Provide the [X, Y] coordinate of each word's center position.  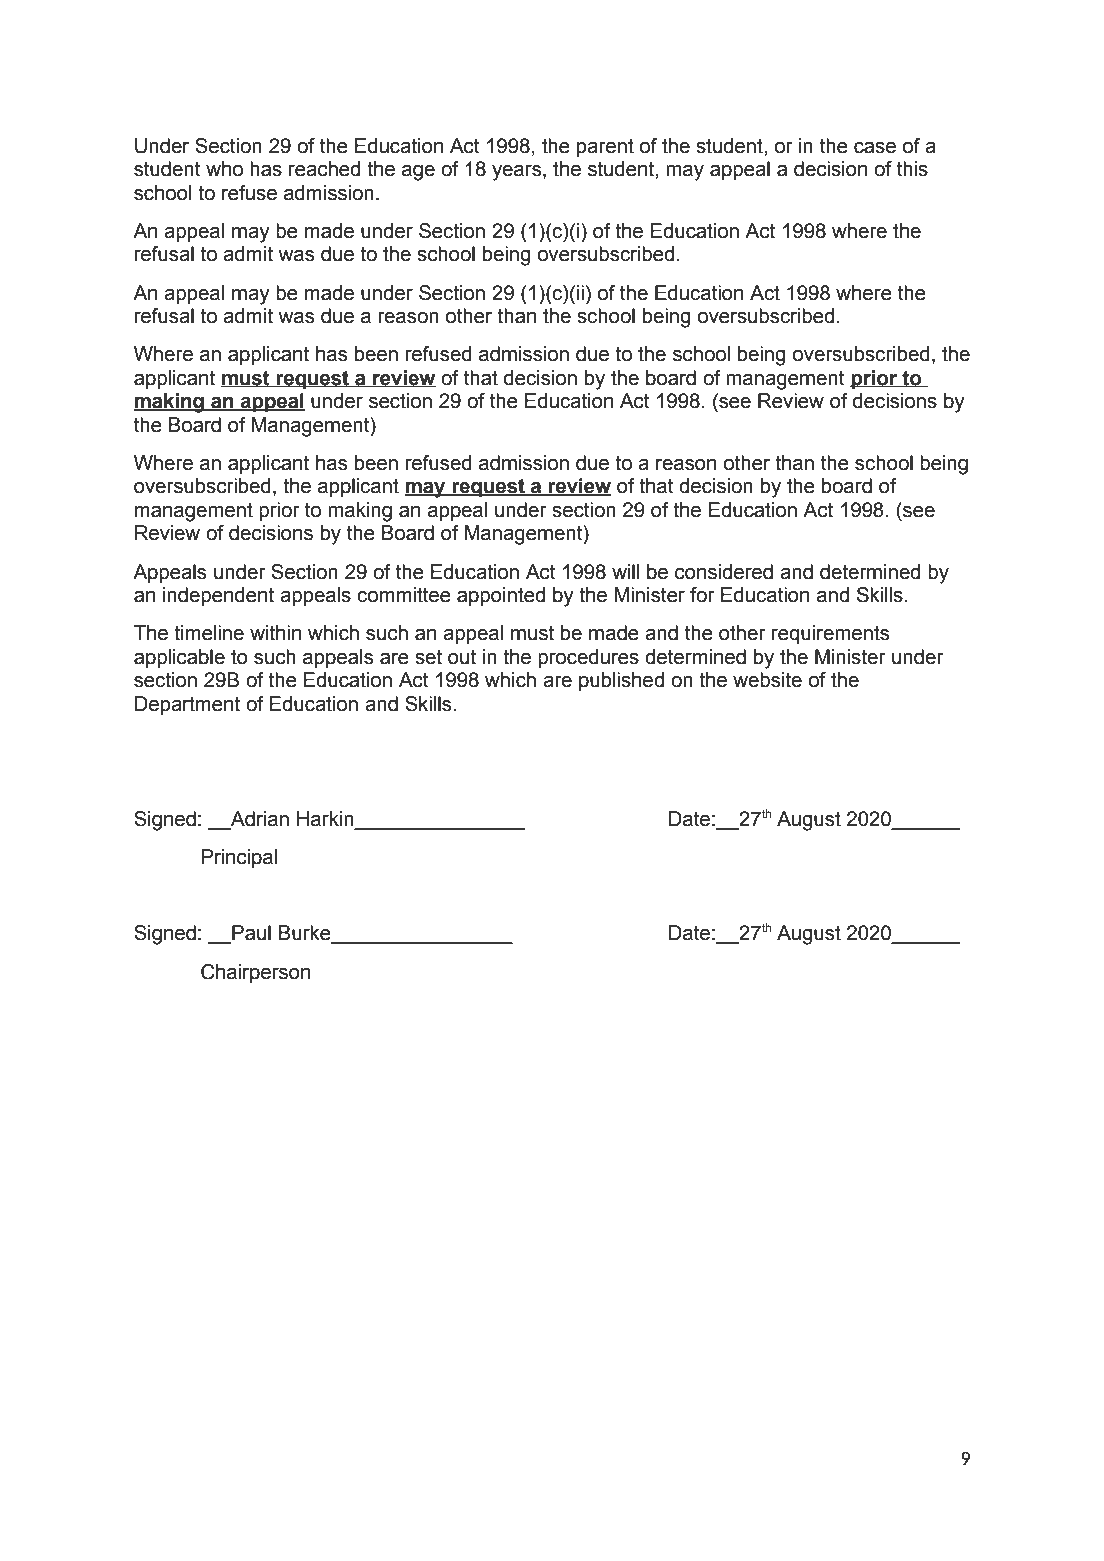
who [224, 169]
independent [218, 596]
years [518, 173]
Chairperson [255, 973]
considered [724, 572]
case [875, 148]
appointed [501, 596]
